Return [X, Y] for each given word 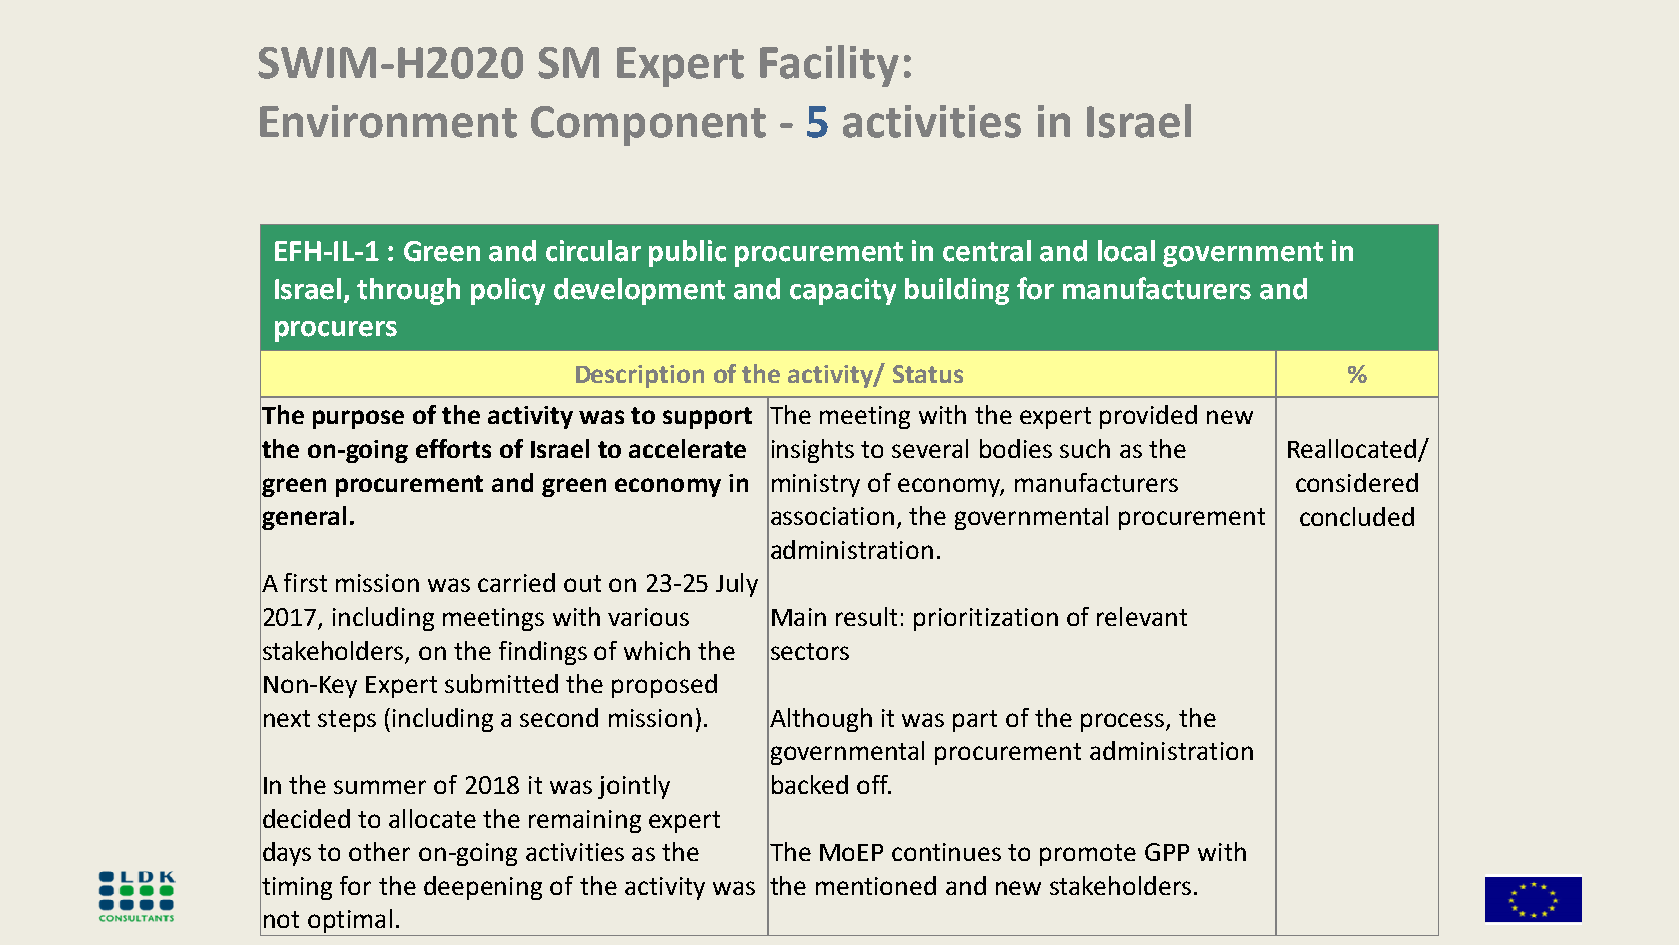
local [1126, 251]
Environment [388, 121]
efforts [453, 448]
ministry [816, 485]
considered [1357, 482]
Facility [829, 66]
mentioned [876, 885]
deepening [483, 888]
